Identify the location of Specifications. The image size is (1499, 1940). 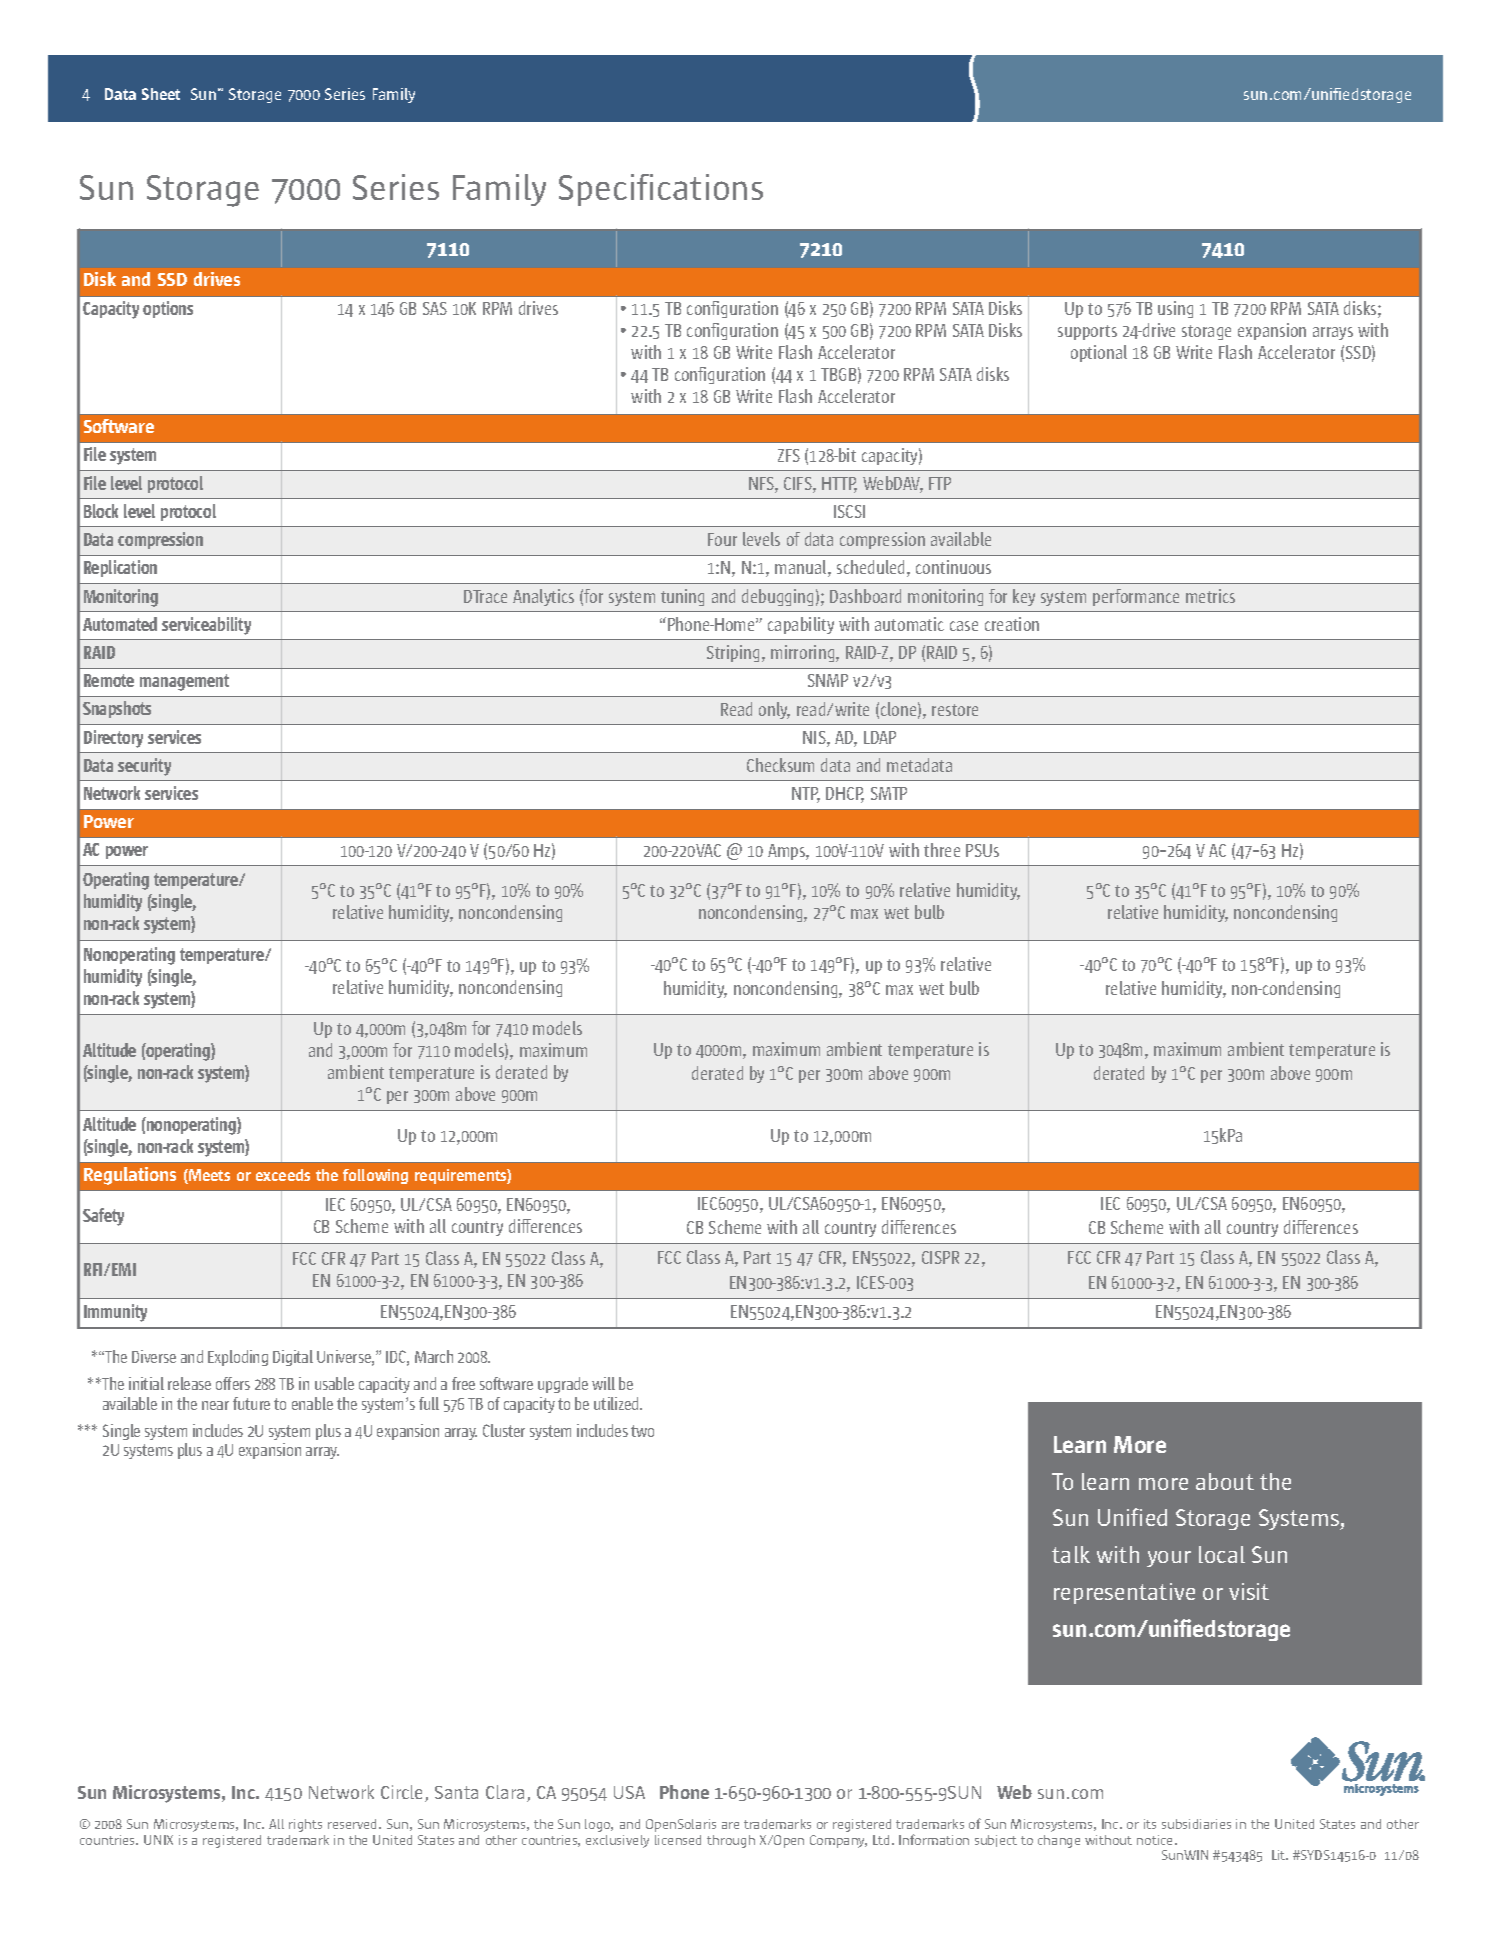
(661, 190).
